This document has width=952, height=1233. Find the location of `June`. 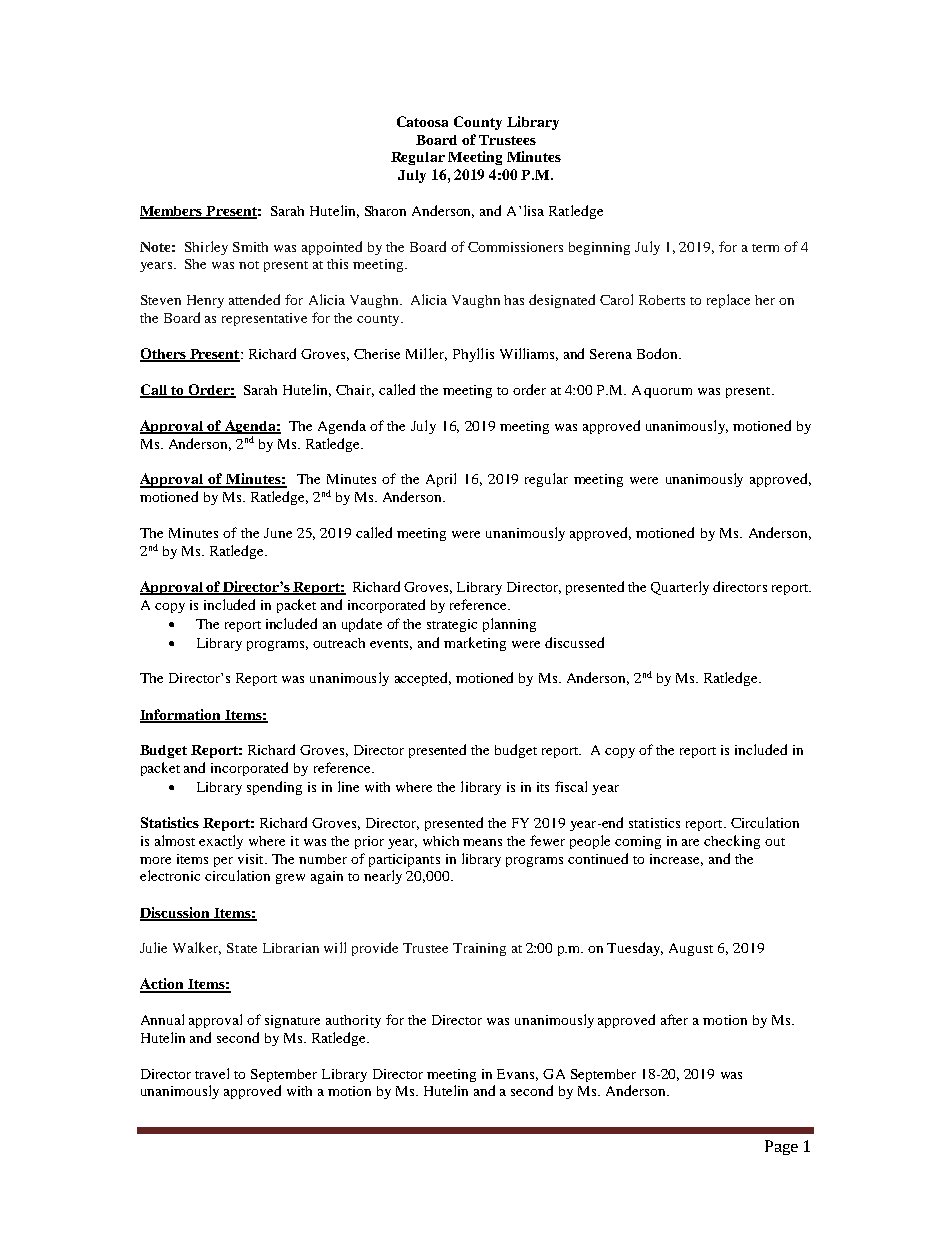

June is located at coordinates (278, 533).
